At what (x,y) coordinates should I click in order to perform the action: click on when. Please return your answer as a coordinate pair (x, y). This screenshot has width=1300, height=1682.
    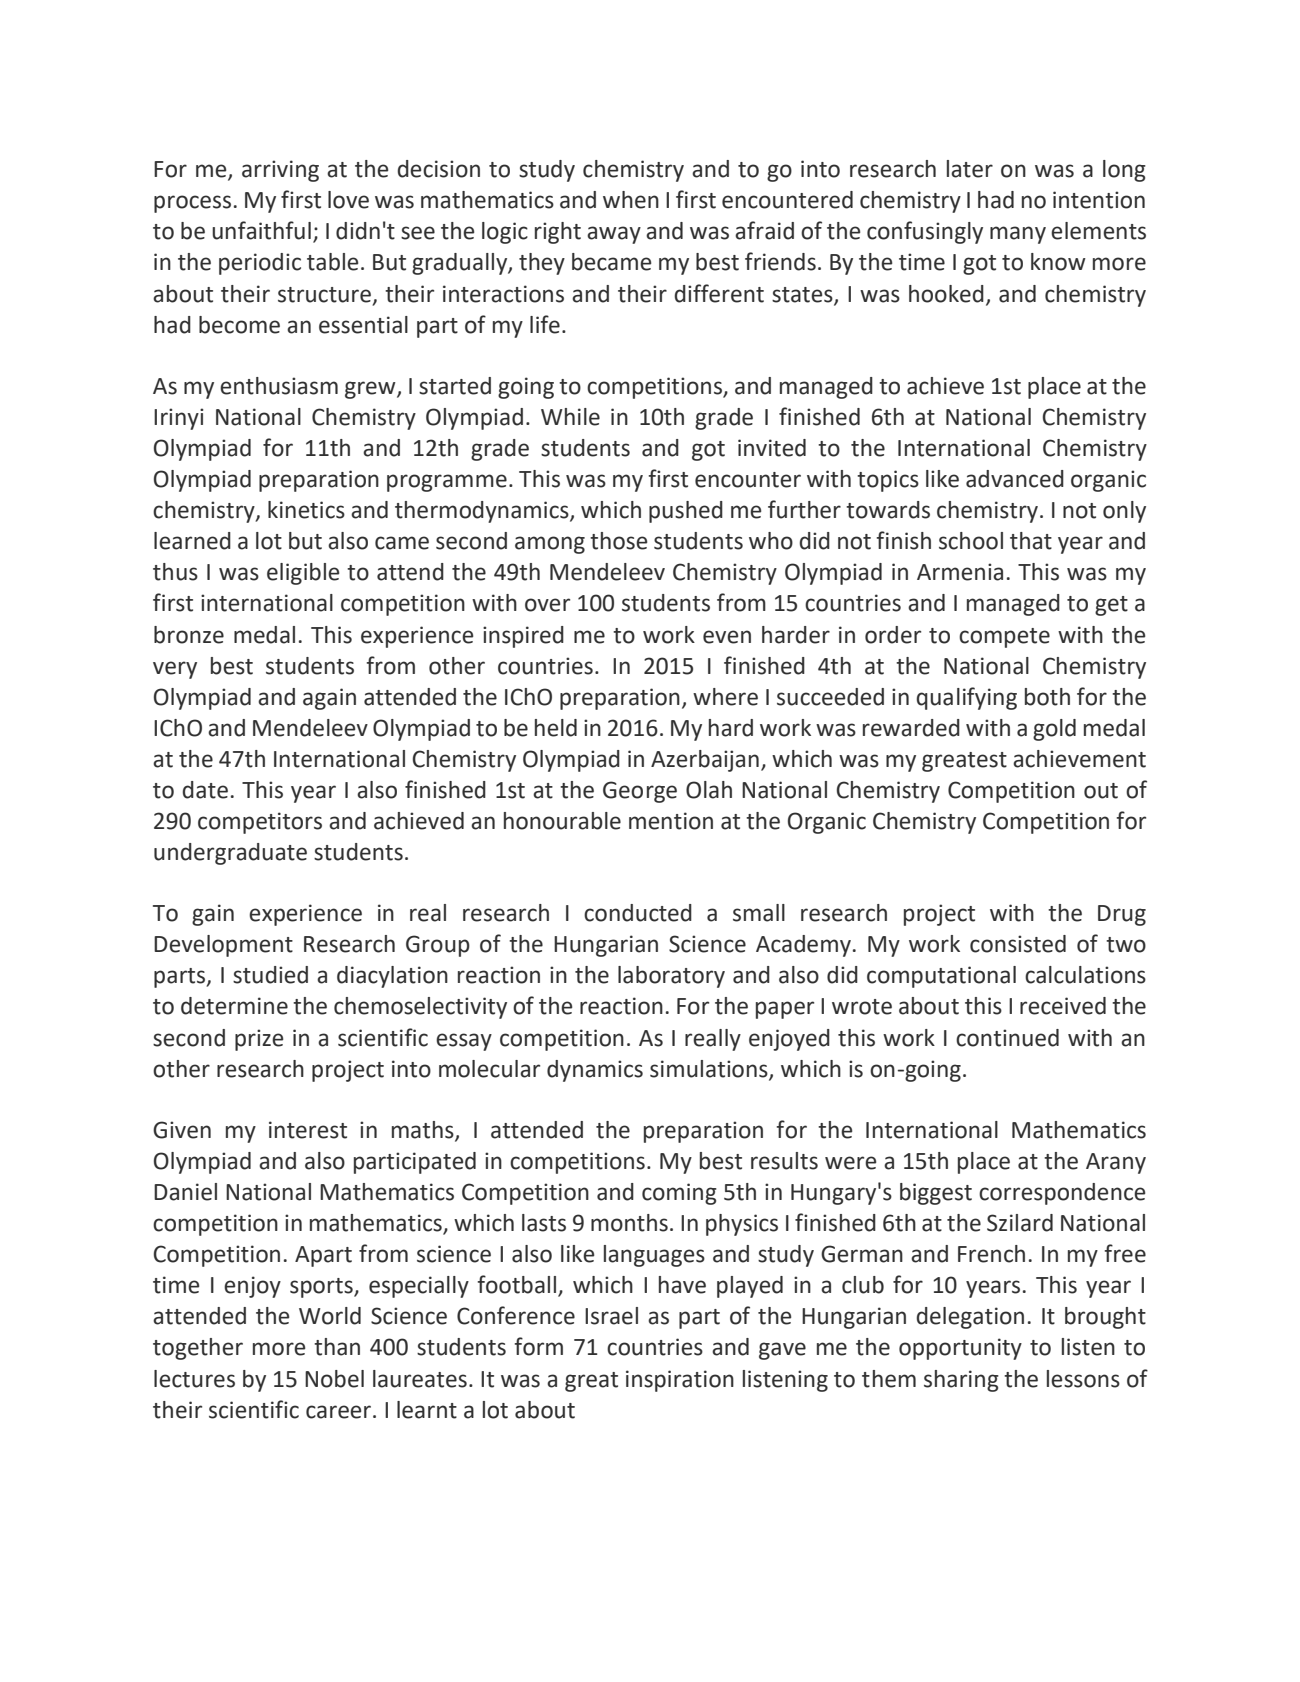
    Looking at the image, I should click on (631, 200).
